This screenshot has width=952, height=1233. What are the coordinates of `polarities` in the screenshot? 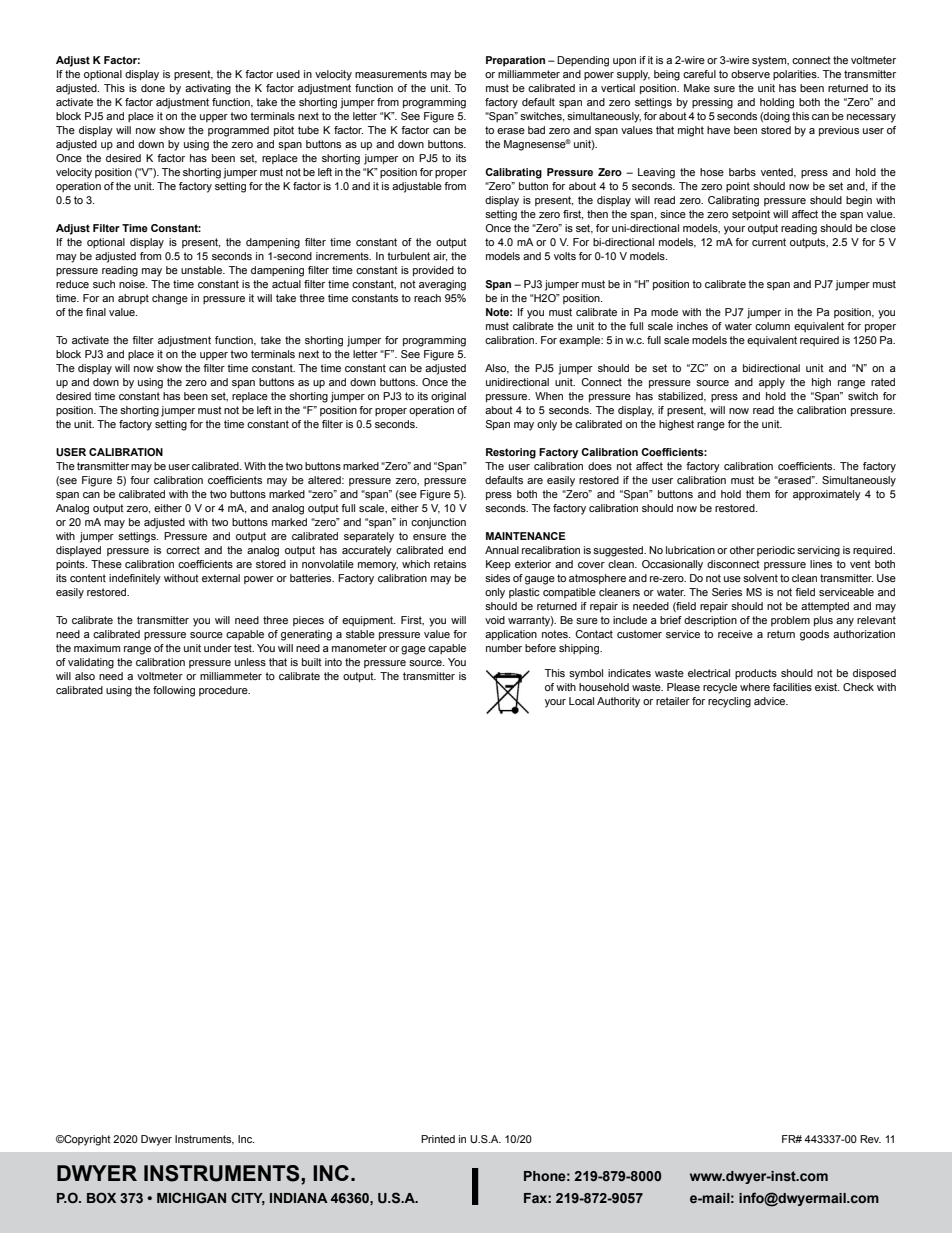 It's located at (796, 75).
